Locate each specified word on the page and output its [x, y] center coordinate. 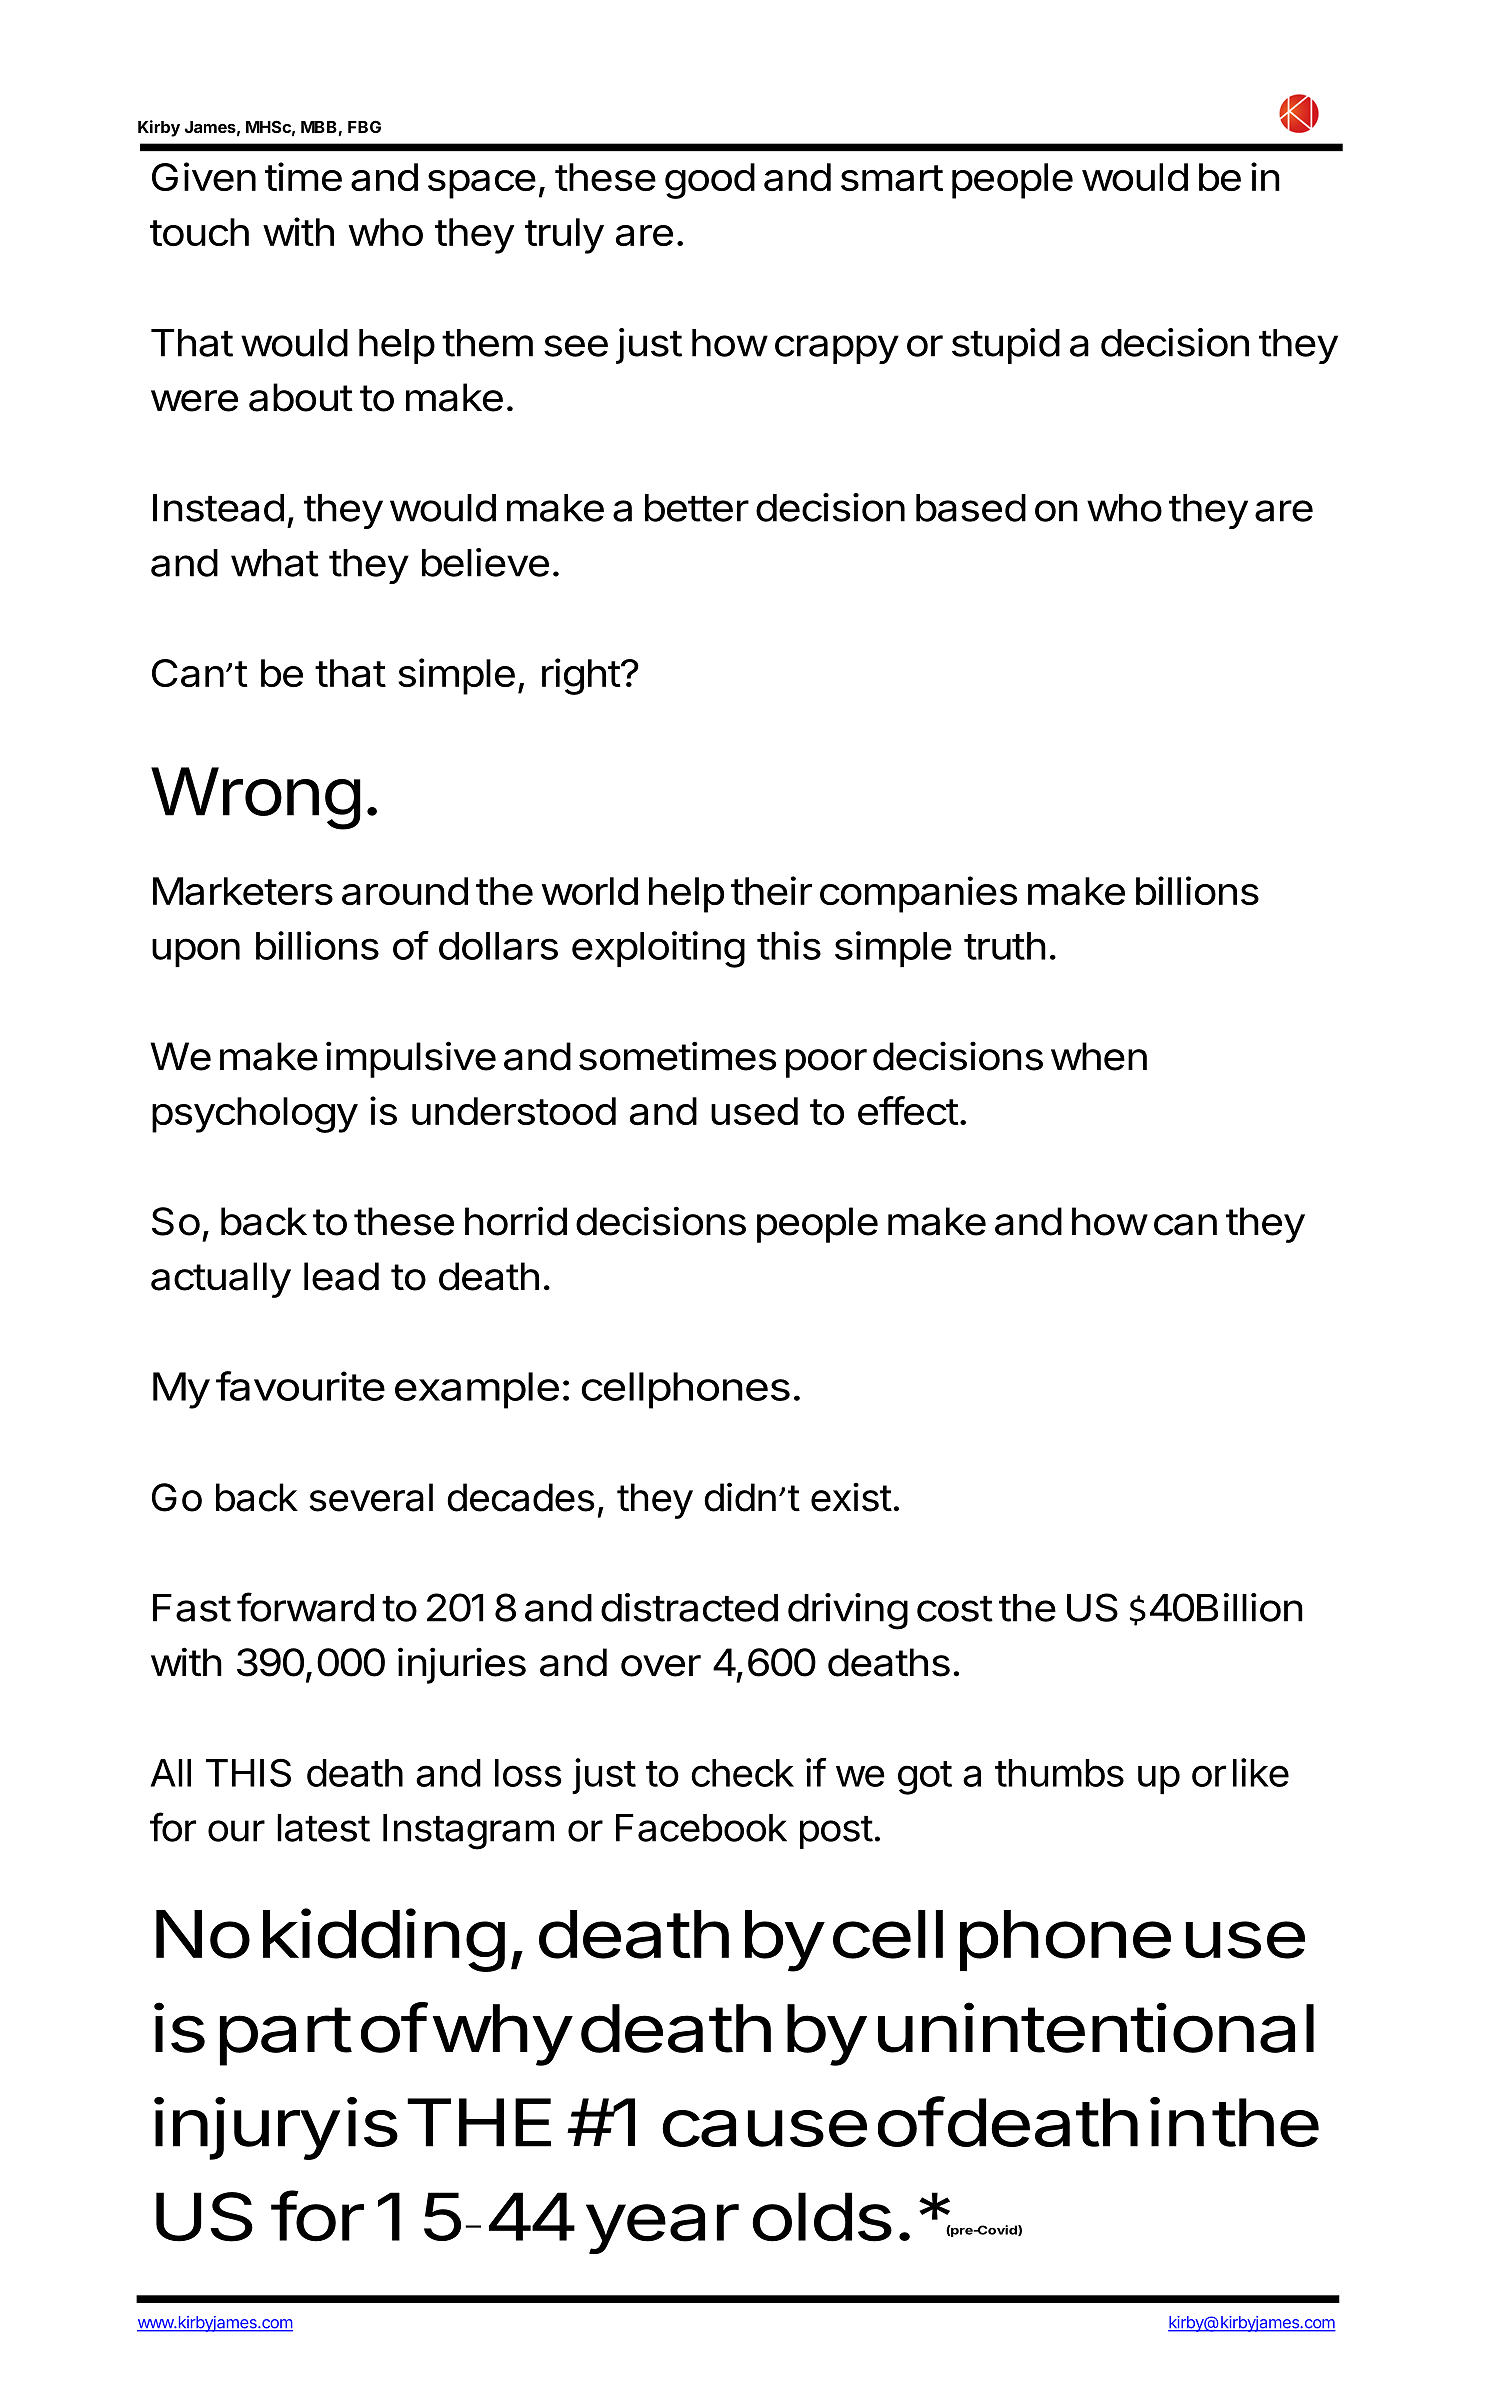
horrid [516, 1221]
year [662, 2229]
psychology [255, 1115]
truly [564, 236]
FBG [364, 126]
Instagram [468, 1832]
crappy [837, 349]
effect [908, 1110]
